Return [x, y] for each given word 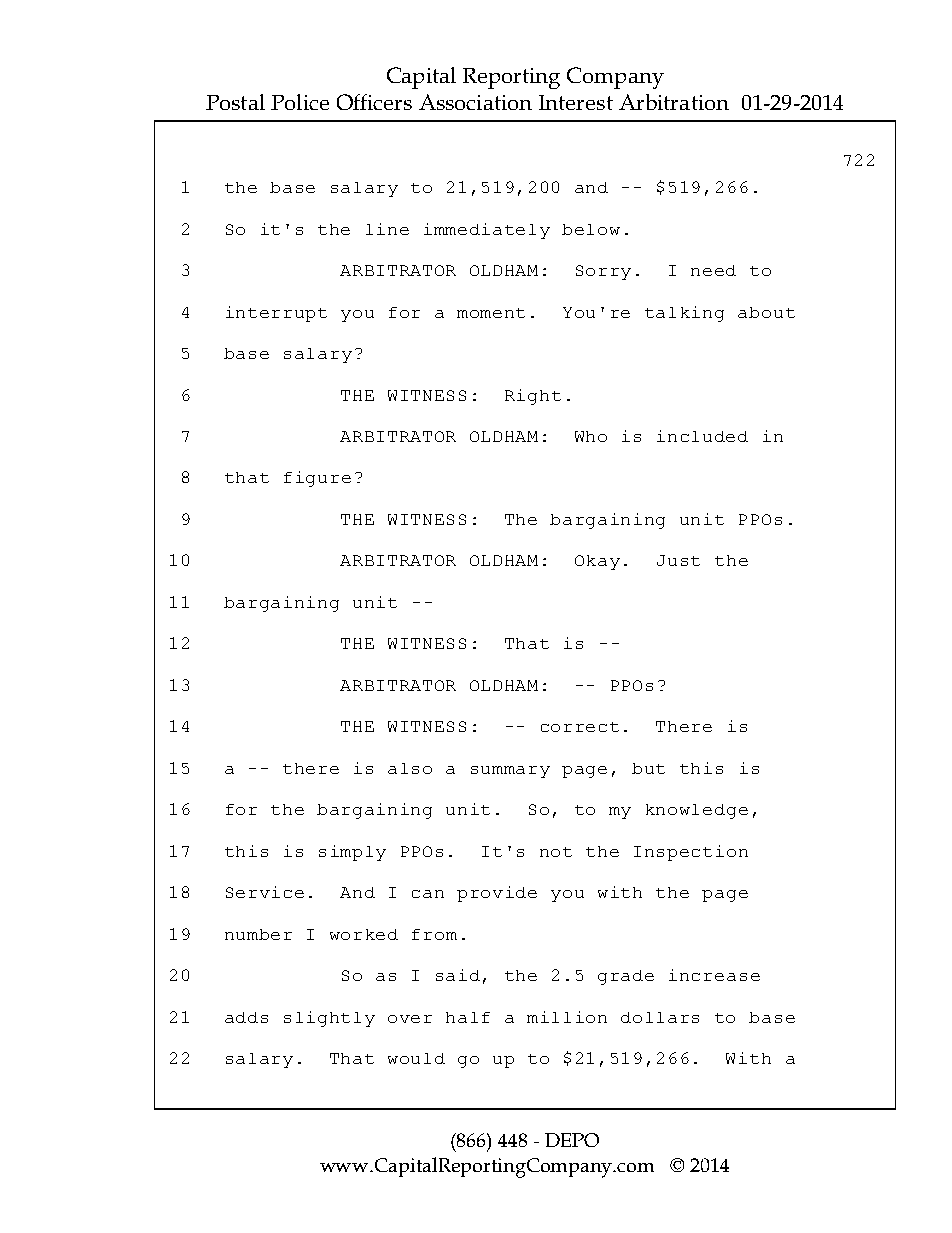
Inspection [691, 853]
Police [300, 102]
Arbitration [674, 102]
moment [491, 313]
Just [678, 560]
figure [317, 479]
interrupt [276, 314]
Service [265, 892]
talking [684, 314]
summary [510, 772]
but [648, 768]
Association [475, 102]
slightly [329, 1019]
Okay [597, 562]
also [410, 768]
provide [497, 894]
